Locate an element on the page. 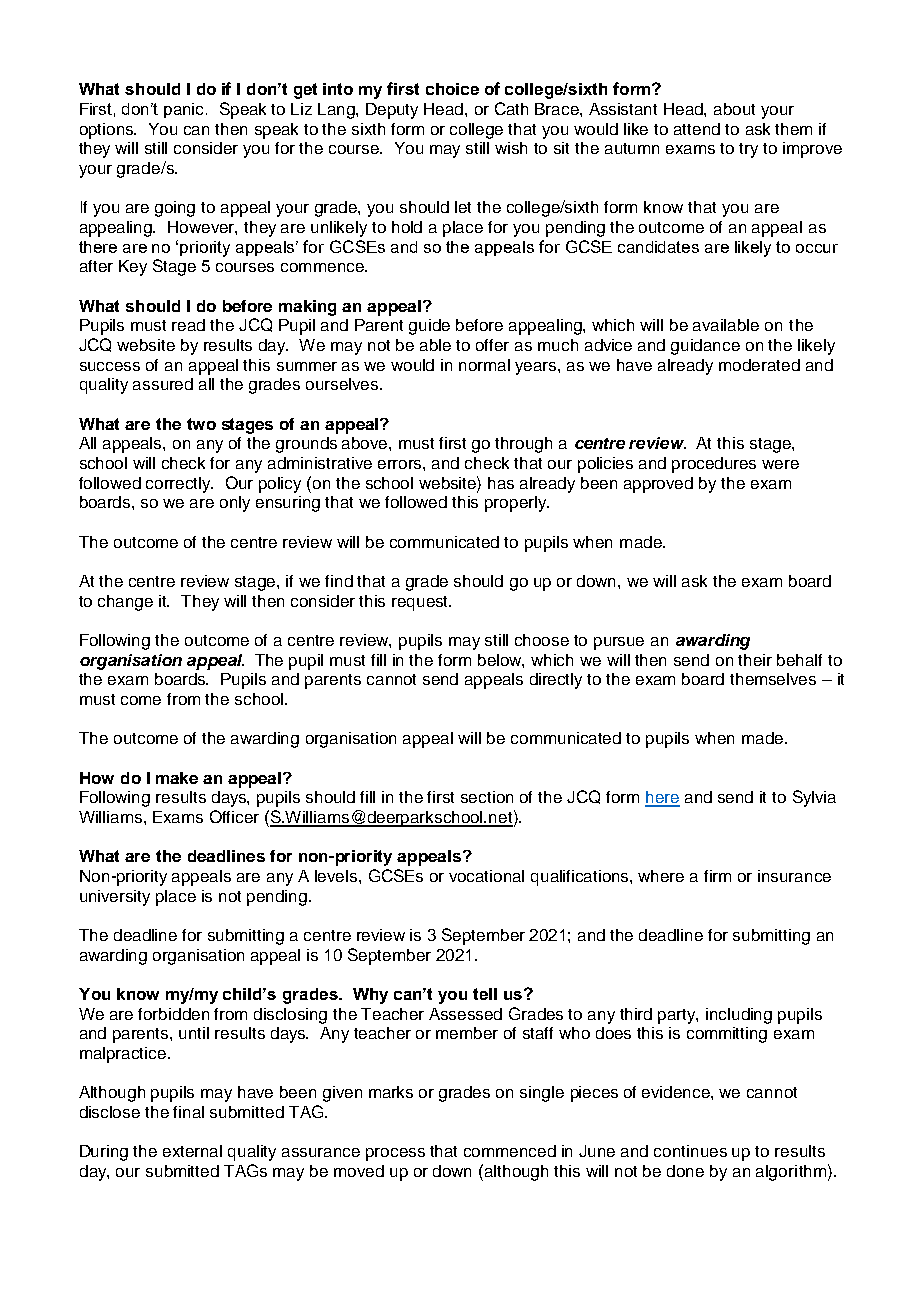 This image has width=924, height=1309. Sylvia is located at coordinates (814, 798).
